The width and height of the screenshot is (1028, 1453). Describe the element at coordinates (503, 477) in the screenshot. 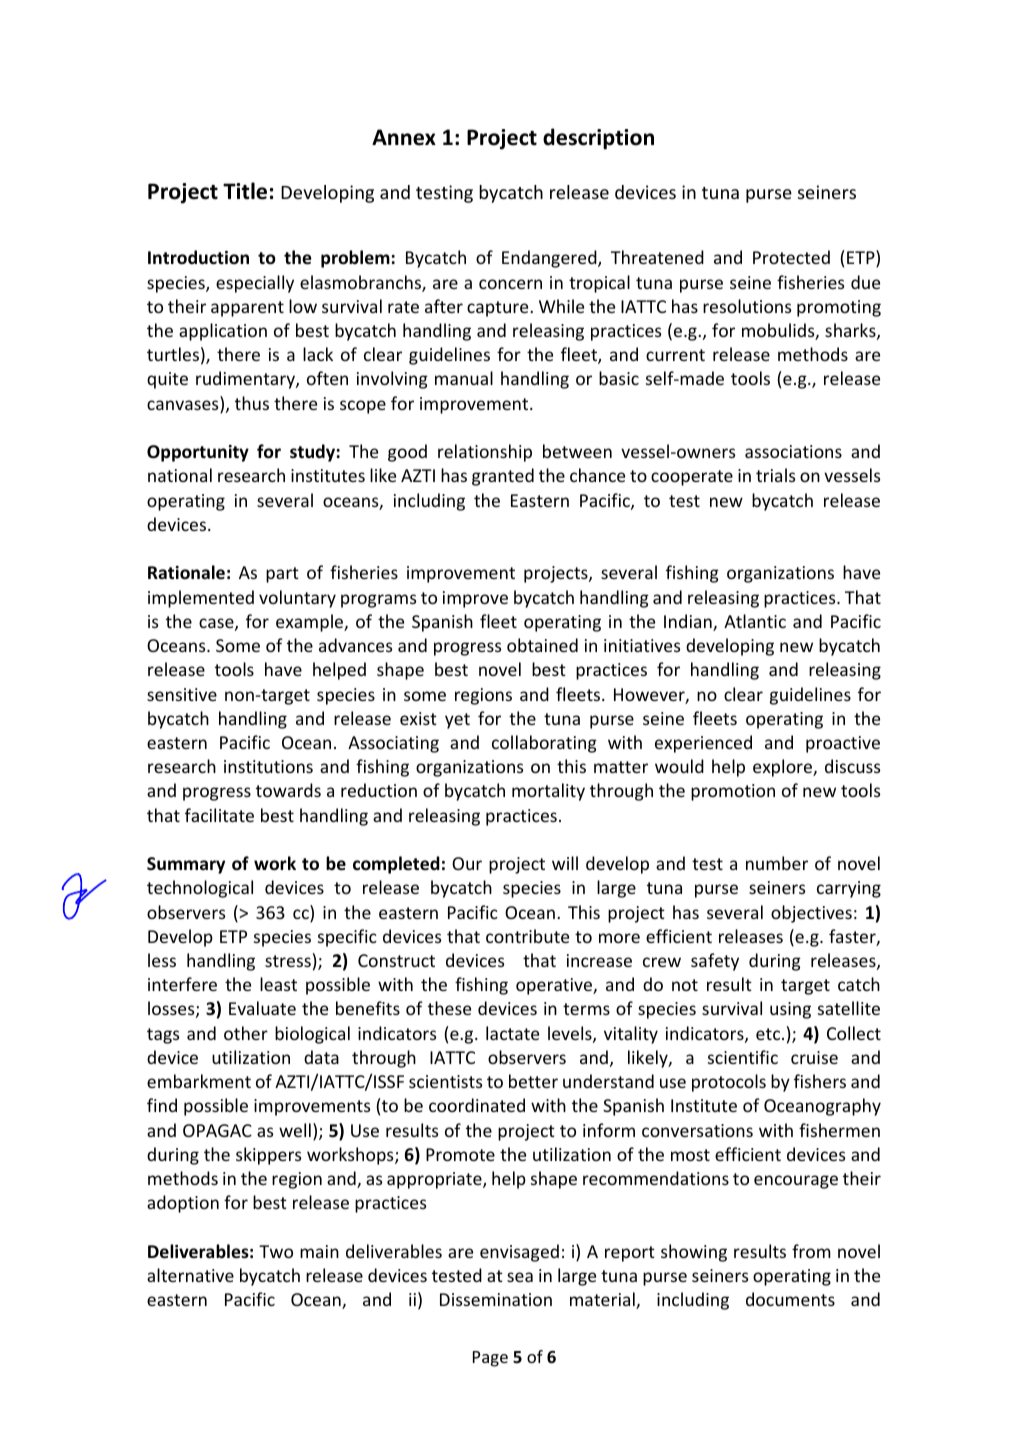

I see `granted` at that location.
